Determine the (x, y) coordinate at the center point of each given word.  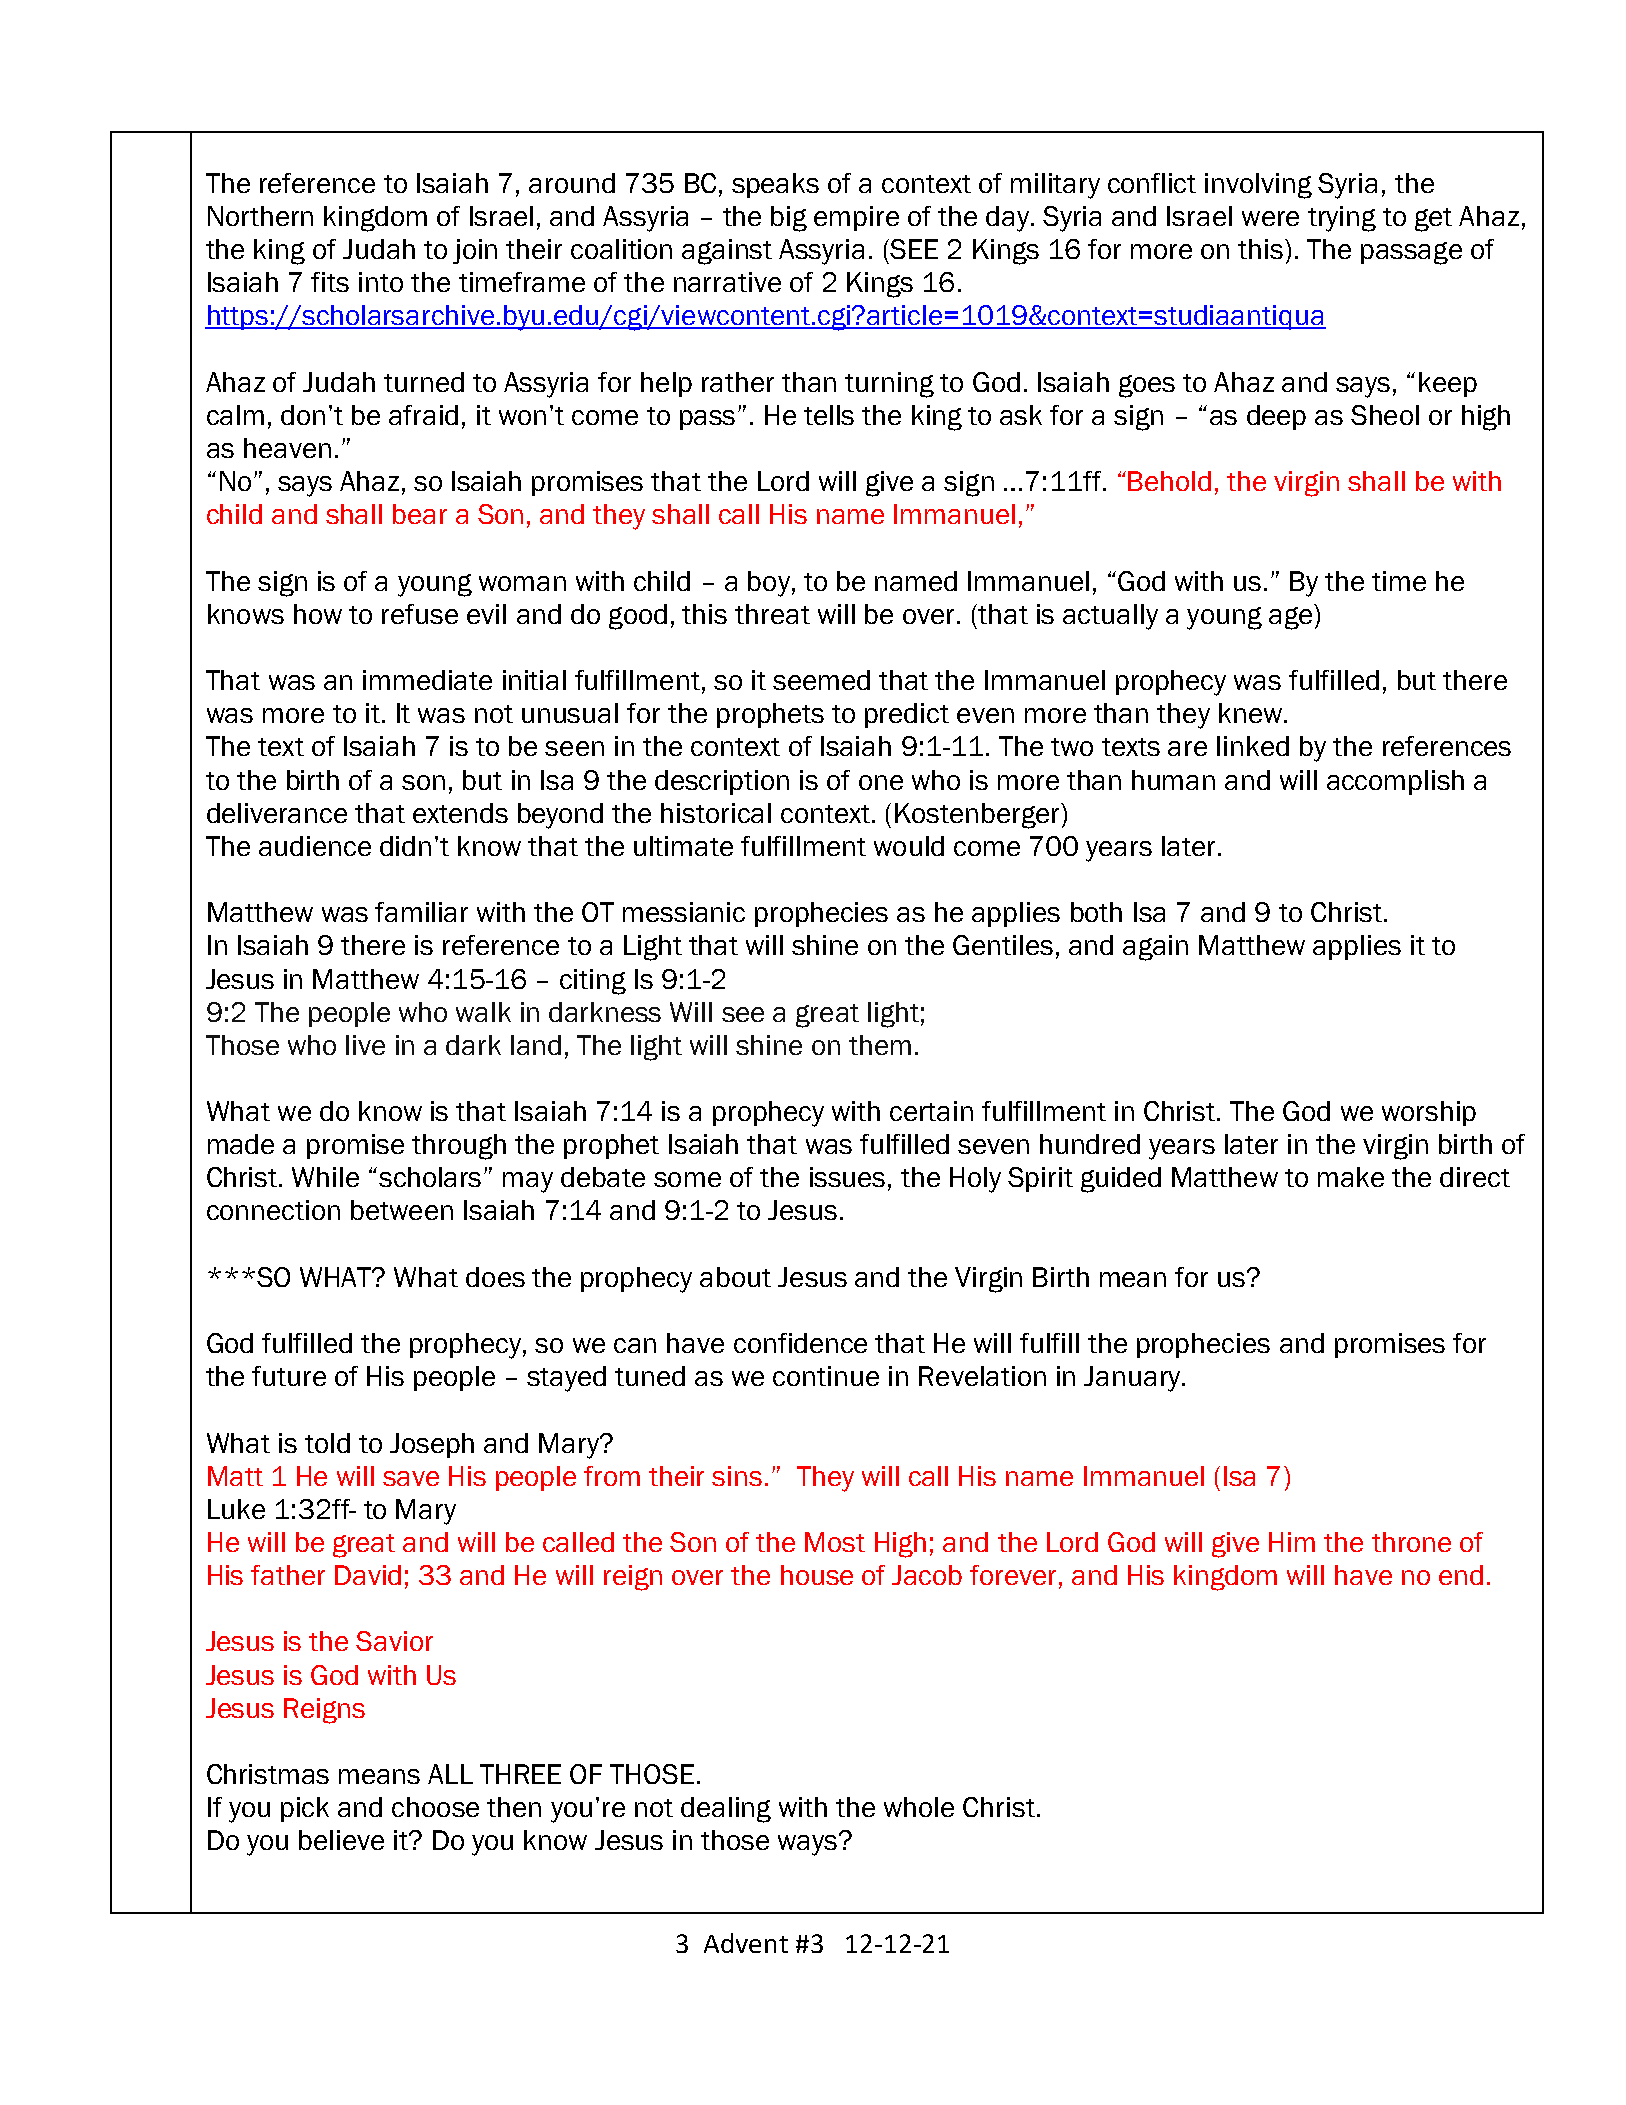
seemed (821, 680)
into (381, 282)
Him (1292, 1542)
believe (341, 1840)
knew (1250, 713)
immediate (427, 680)
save (411, 1478)
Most (835, 1542)
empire (856, 218)
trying (1342, 219)
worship (1429, 1113)
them (880, 1045)
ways (809, 1844)
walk (483, 1012)
